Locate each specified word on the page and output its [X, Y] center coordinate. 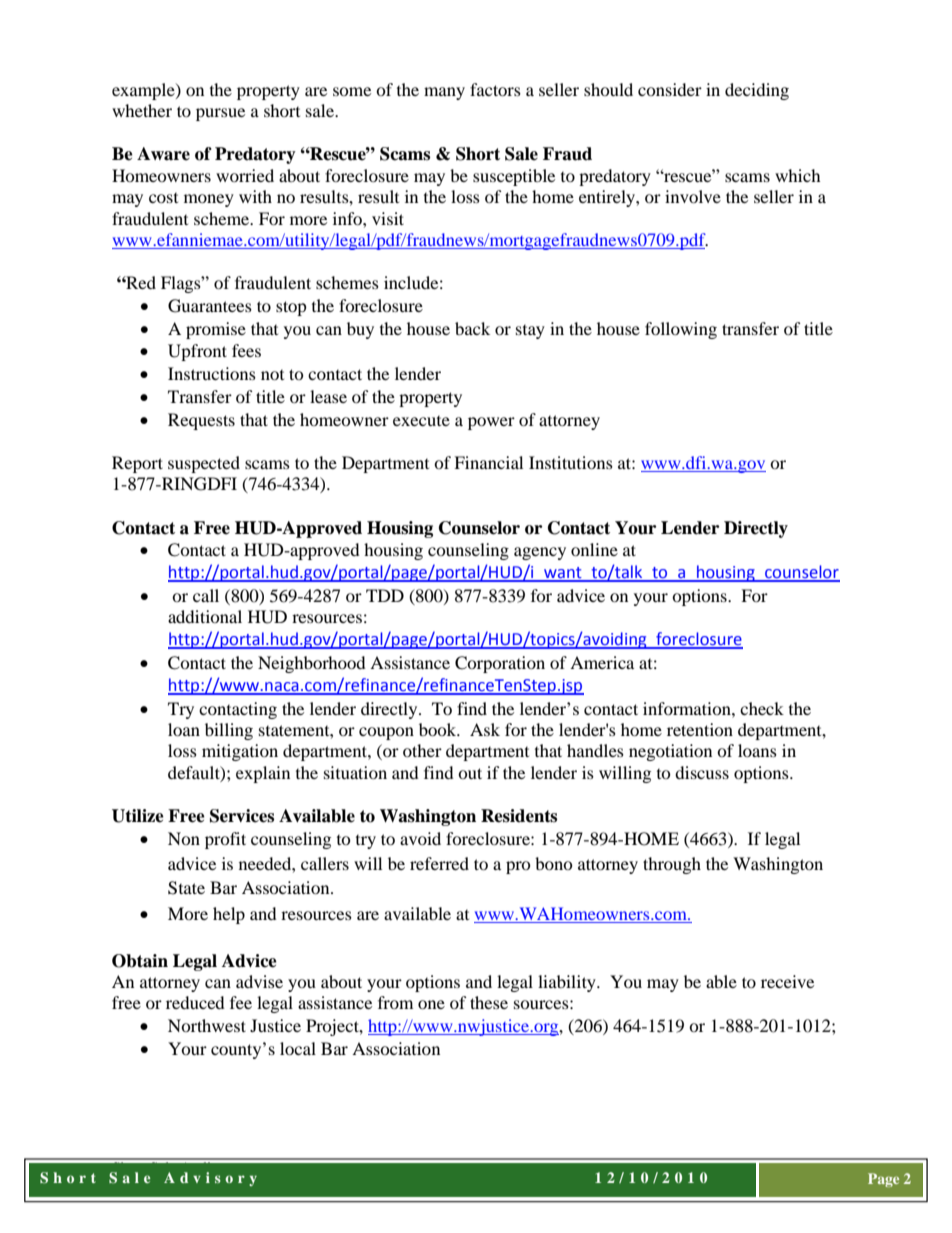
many [444, 93]
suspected [204, 464]
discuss [702, 772]
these [489, 1002]
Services [242, 816]
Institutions [571, 462]
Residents [519, 816]
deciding [757, 91]
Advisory [210, 1179]
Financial [488, 462]
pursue [220, 114]
